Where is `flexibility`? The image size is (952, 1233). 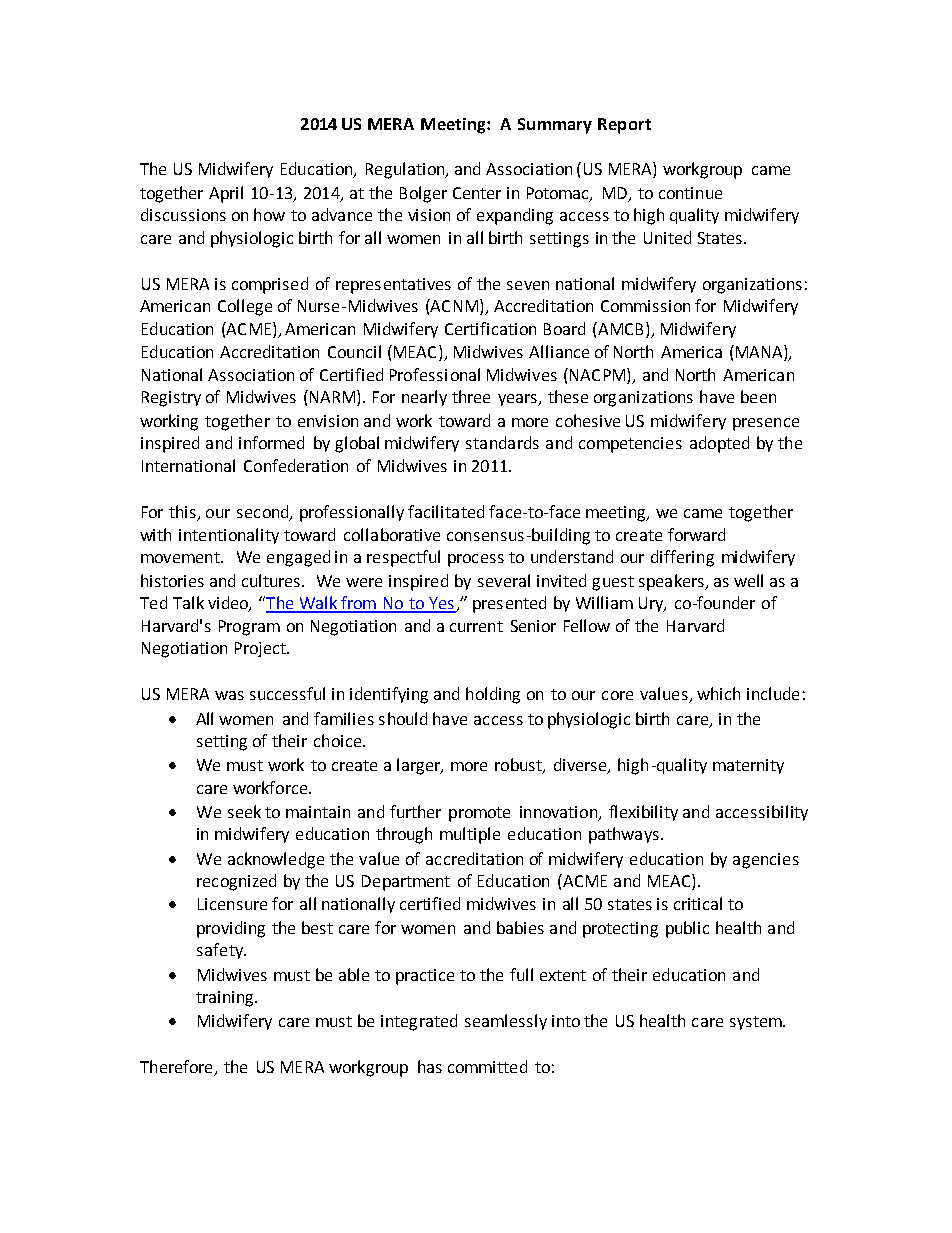
flexibility is located at coordinates (643, 813).
